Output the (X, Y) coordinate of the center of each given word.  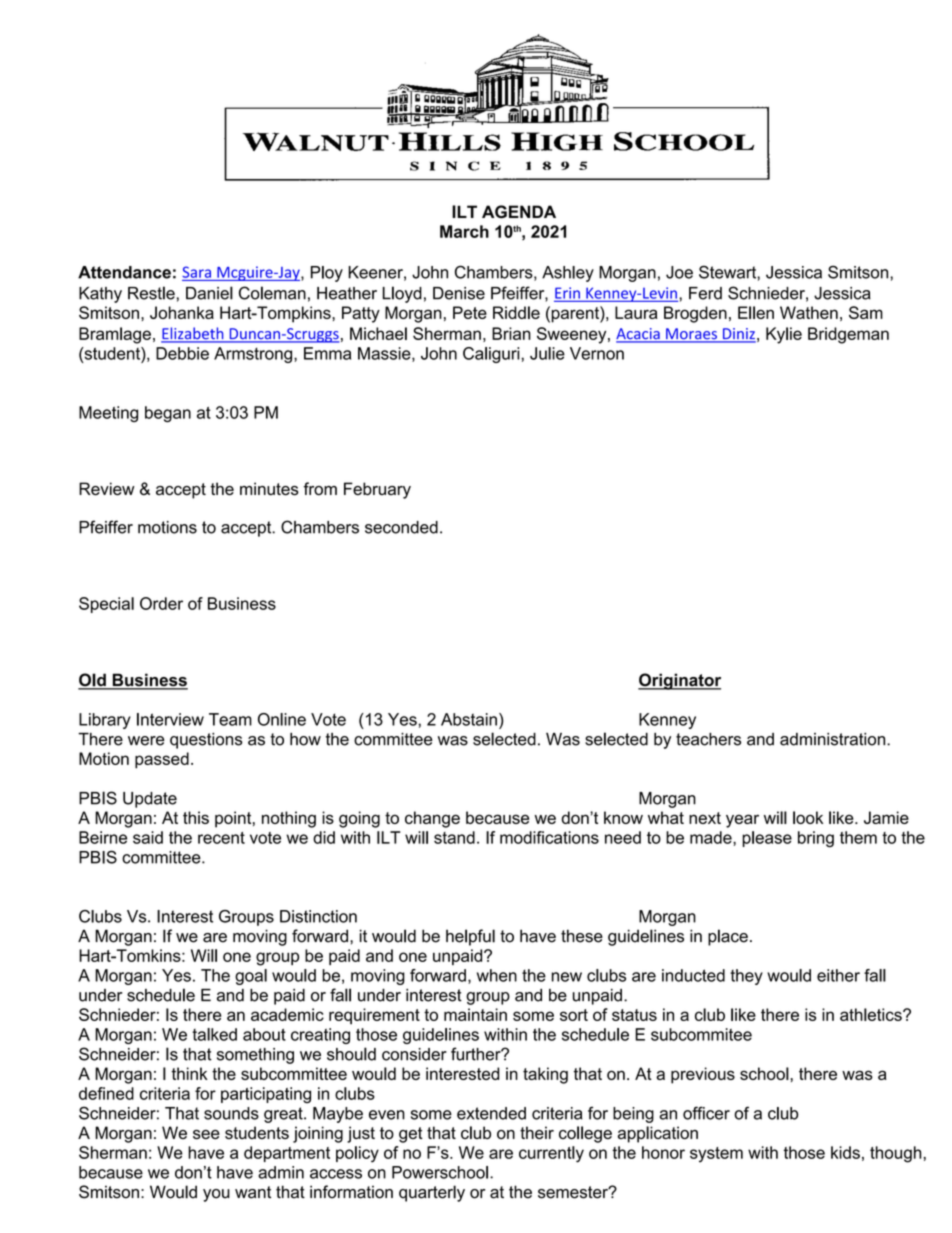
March (464, 231)
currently (551, 1154)
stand (454, 837)
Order (161, 603)
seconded (401, 527)
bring (816, 839)
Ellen (756, 312)
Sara (196, 272)
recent (221, 838)
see (206, 1135)
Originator (679, 681)
